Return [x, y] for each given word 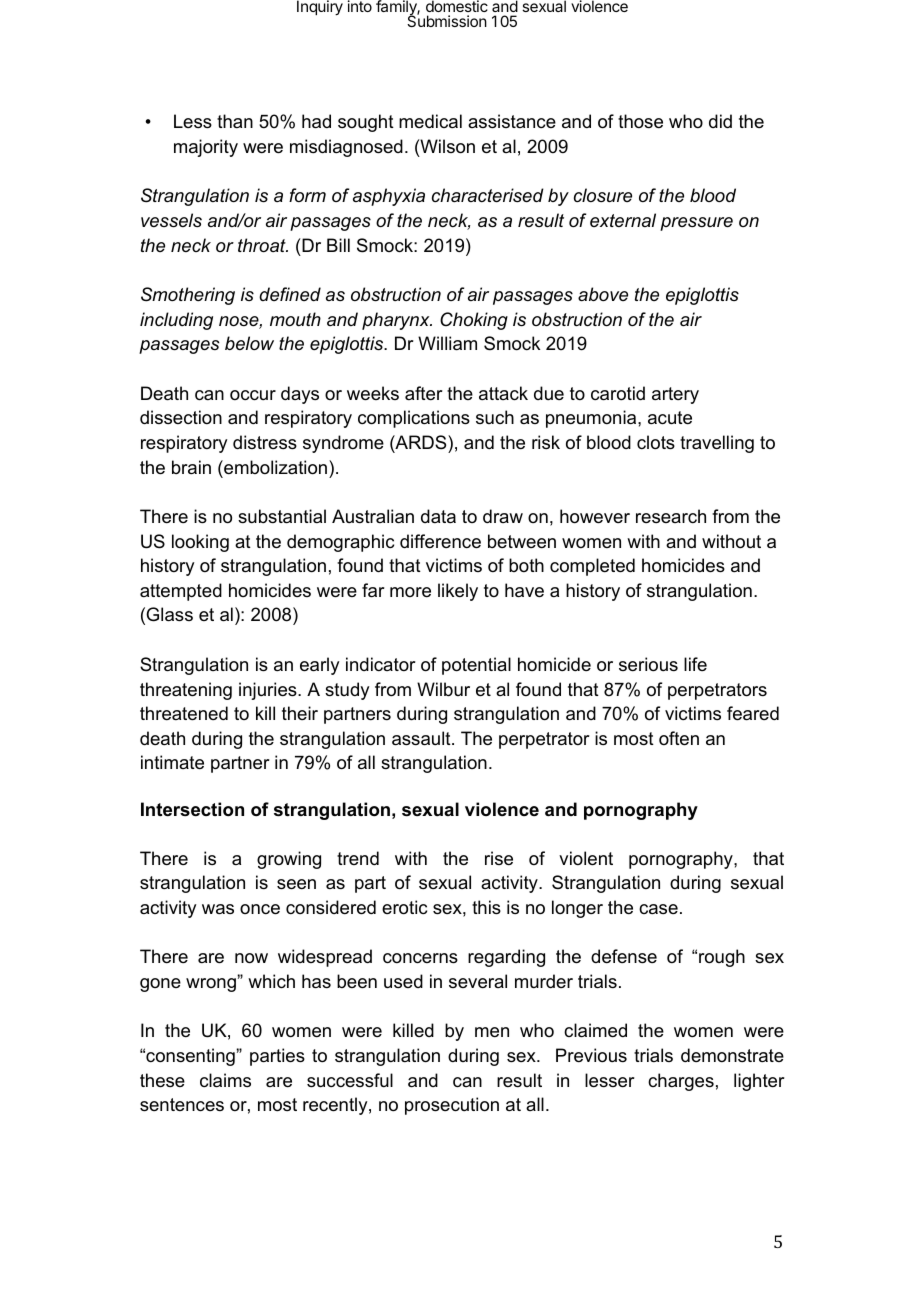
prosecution [452, 1106]
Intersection [192, 809]
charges [681, 1082]
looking [200, 543]
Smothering [188, 296]
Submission [447, 20]
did [720, 121]
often [679, 738]
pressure [696, 224]
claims [225, 1080]
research [671, 516]
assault [422, 738]
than [235, 121]
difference [440, 541]
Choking [474, 321]
